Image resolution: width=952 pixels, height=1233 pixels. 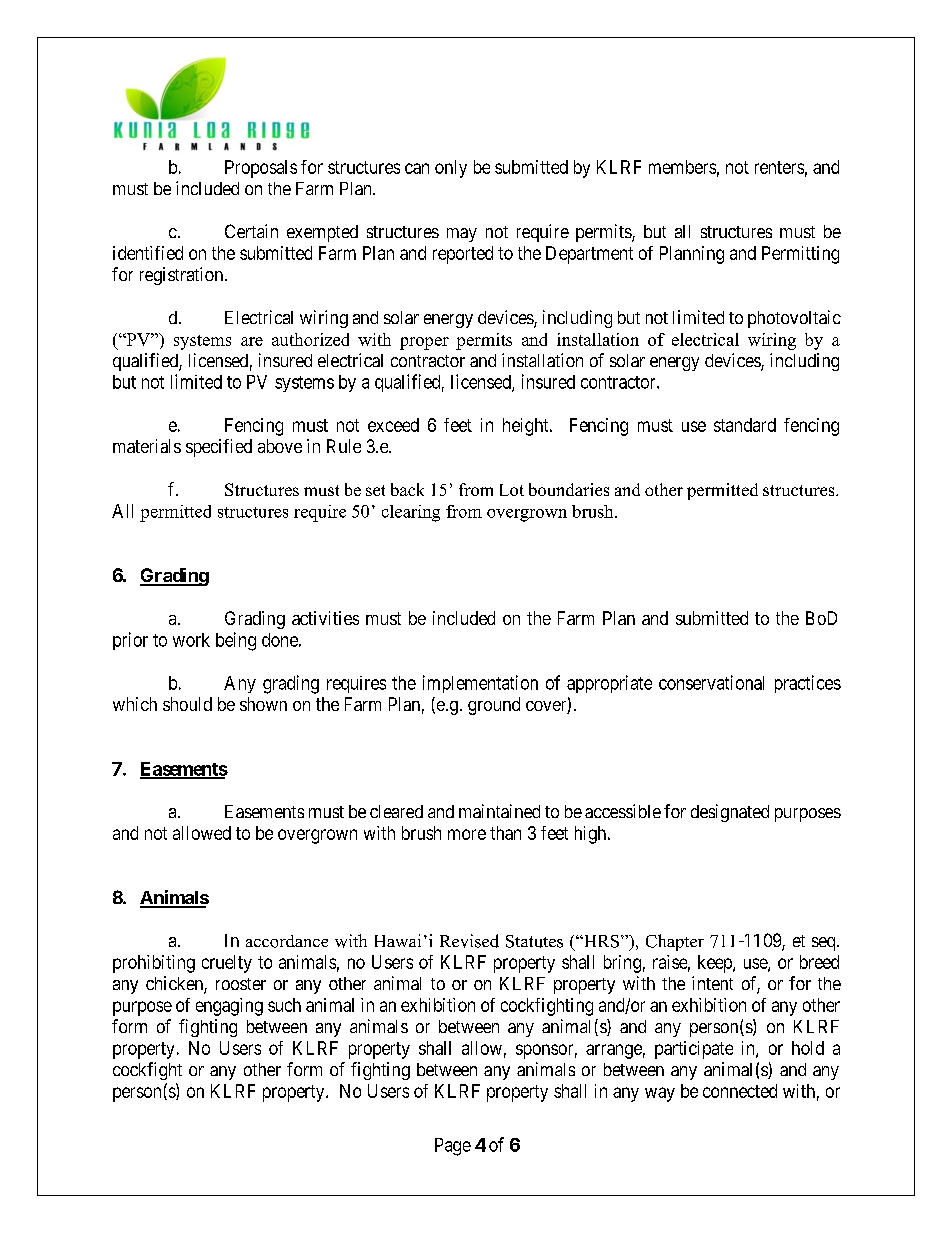 What do you see at coordinates (451, 169) in the document?
I see `only` at bounding box center [451, 169].
